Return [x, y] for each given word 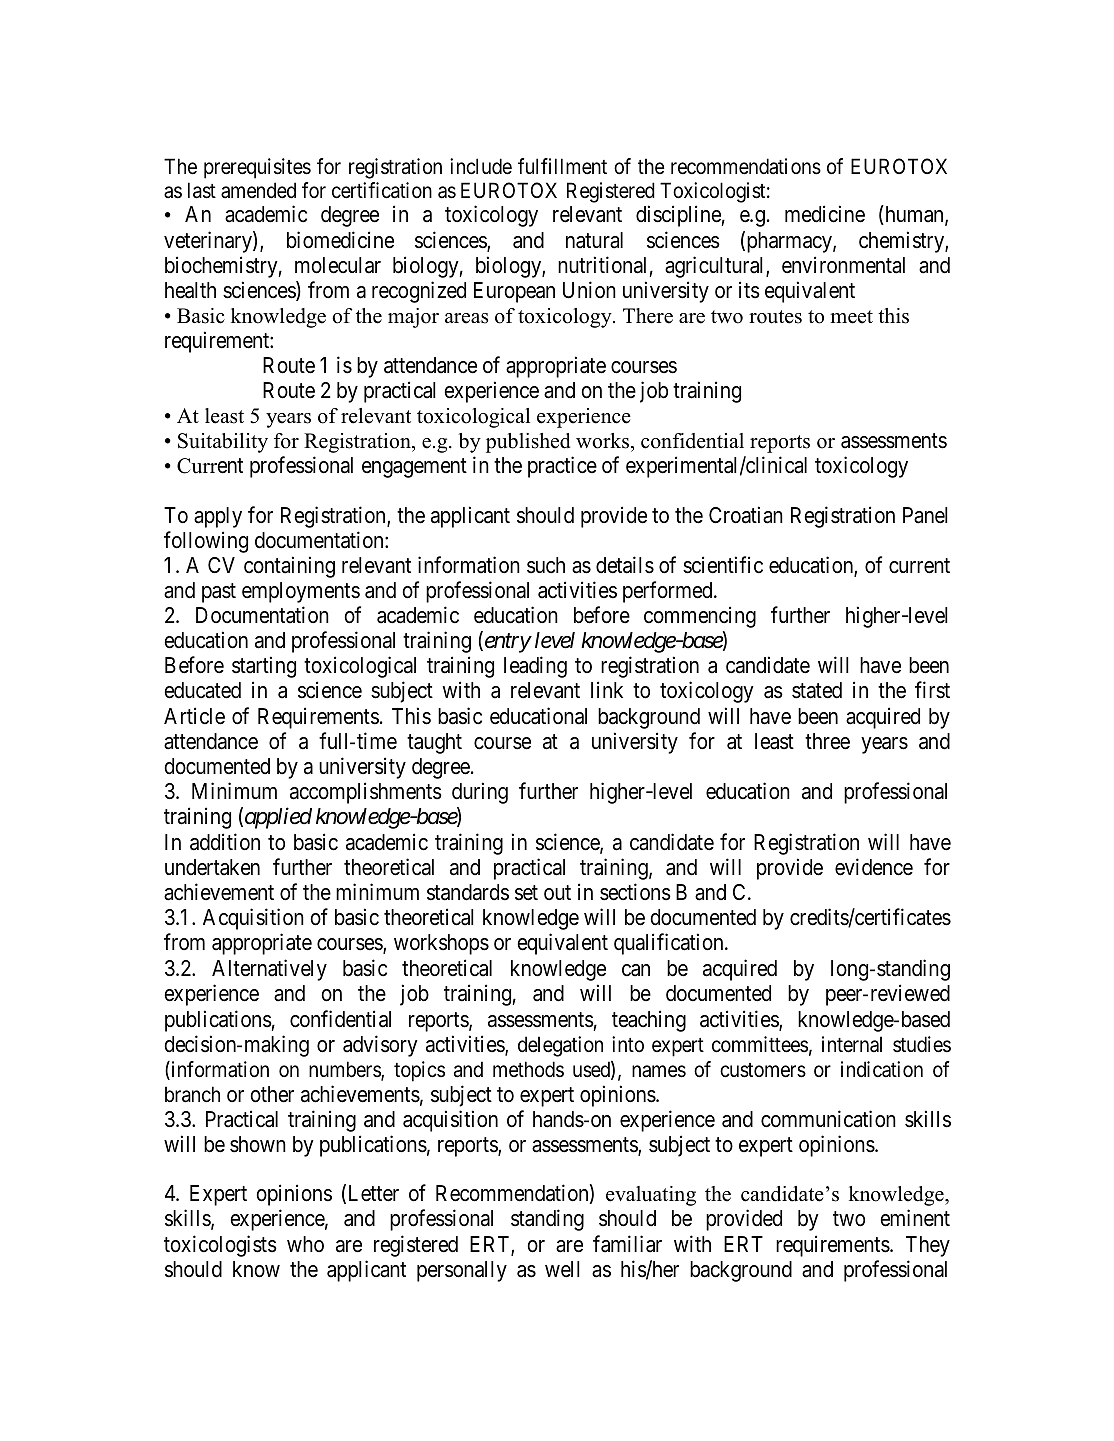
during [480, 793]
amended [258, 190]
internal [852, 1044]
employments [301, 592]
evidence [874, 867]
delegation [560, 1046]
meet [851, 317]
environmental [843, 265]
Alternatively [269, 970]
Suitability [223, 443]
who [305, 1244]
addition [225, 842]
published [528, 443]
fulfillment [562, 166]
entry [506, 643]
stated [817, 690]
